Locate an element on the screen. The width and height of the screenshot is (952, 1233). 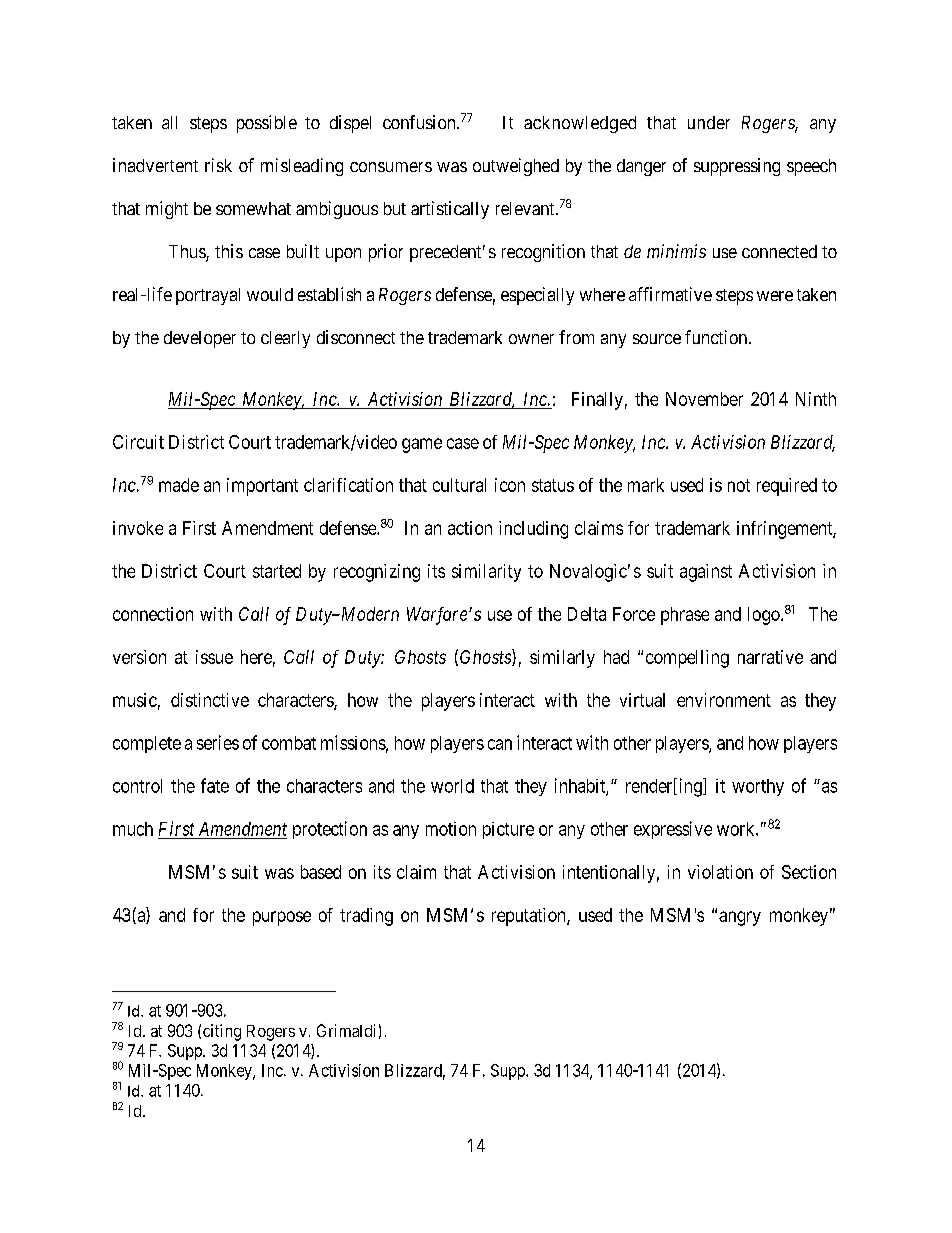
against is located at coordinates (706, 573).
